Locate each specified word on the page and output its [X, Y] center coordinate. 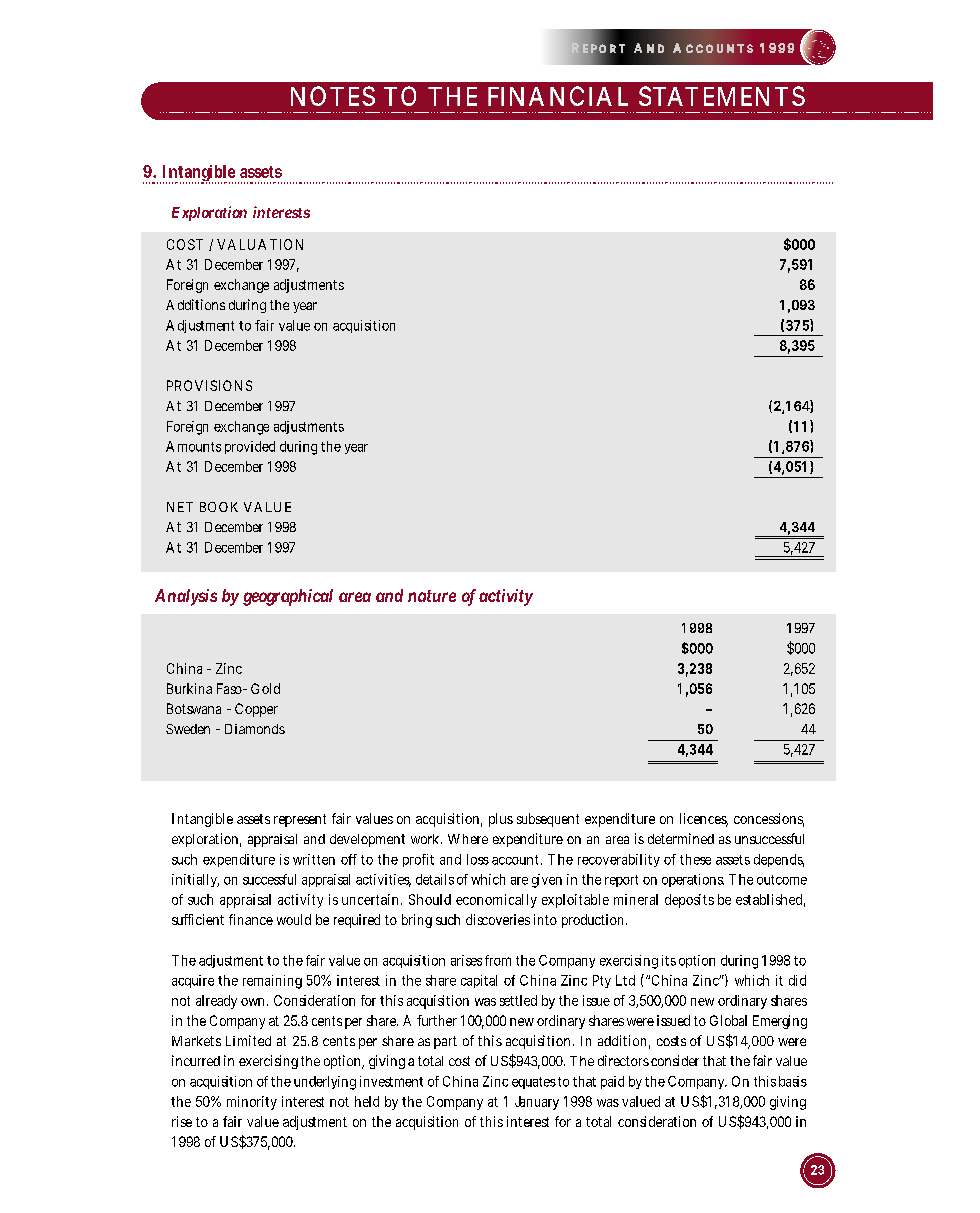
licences [704, 820]
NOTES [333, 96]
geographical [288, 597]
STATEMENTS [722, 96]
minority [252, 1103]
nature [432, 596]
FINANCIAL [558, 96]
